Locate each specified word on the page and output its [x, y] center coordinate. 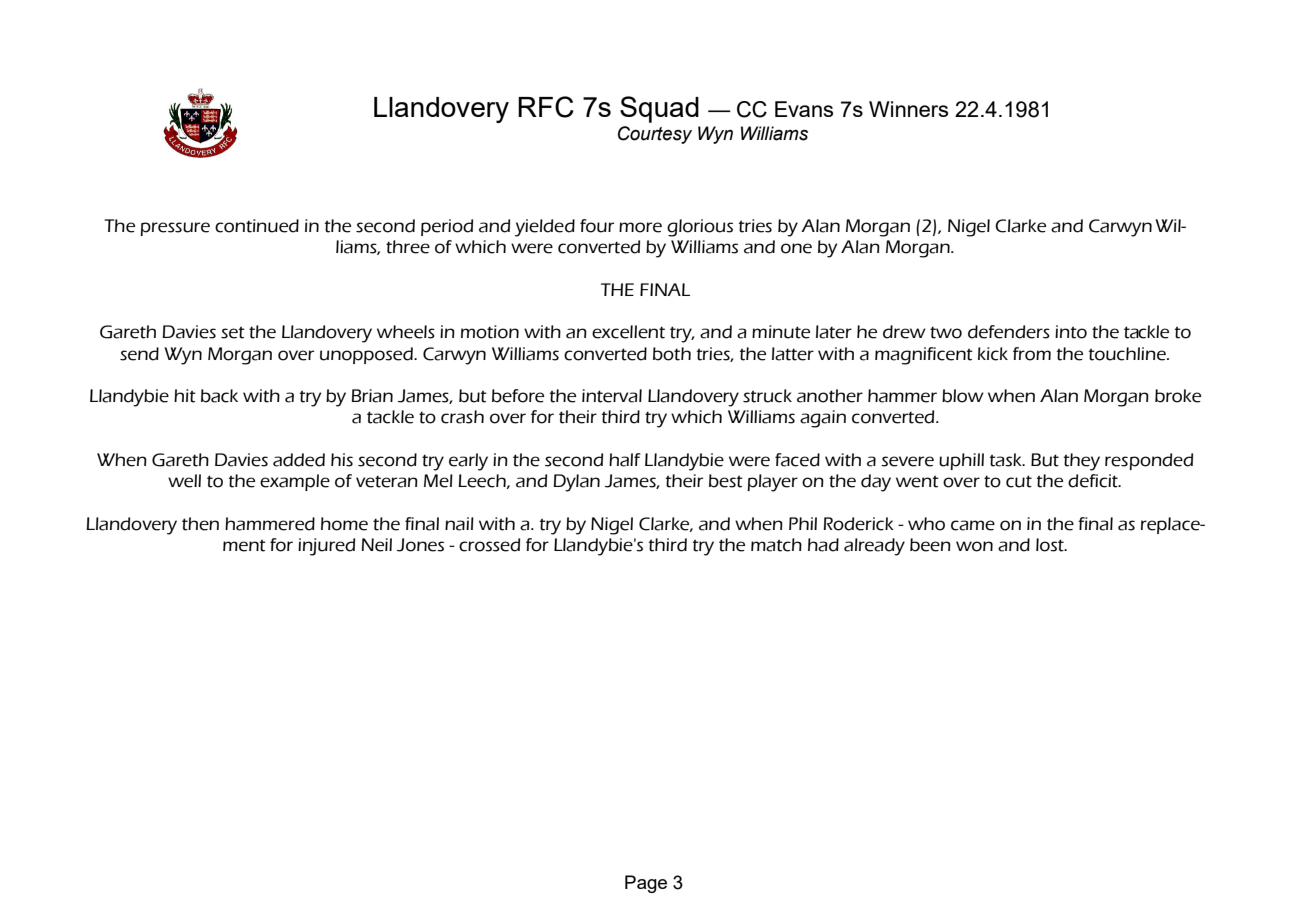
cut [1019, 481]
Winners [908, 109]
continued [257, 226]
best [726, 481]
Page [646, 884]
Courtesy [655, 135]
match [776, 545]
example [295, 482]
